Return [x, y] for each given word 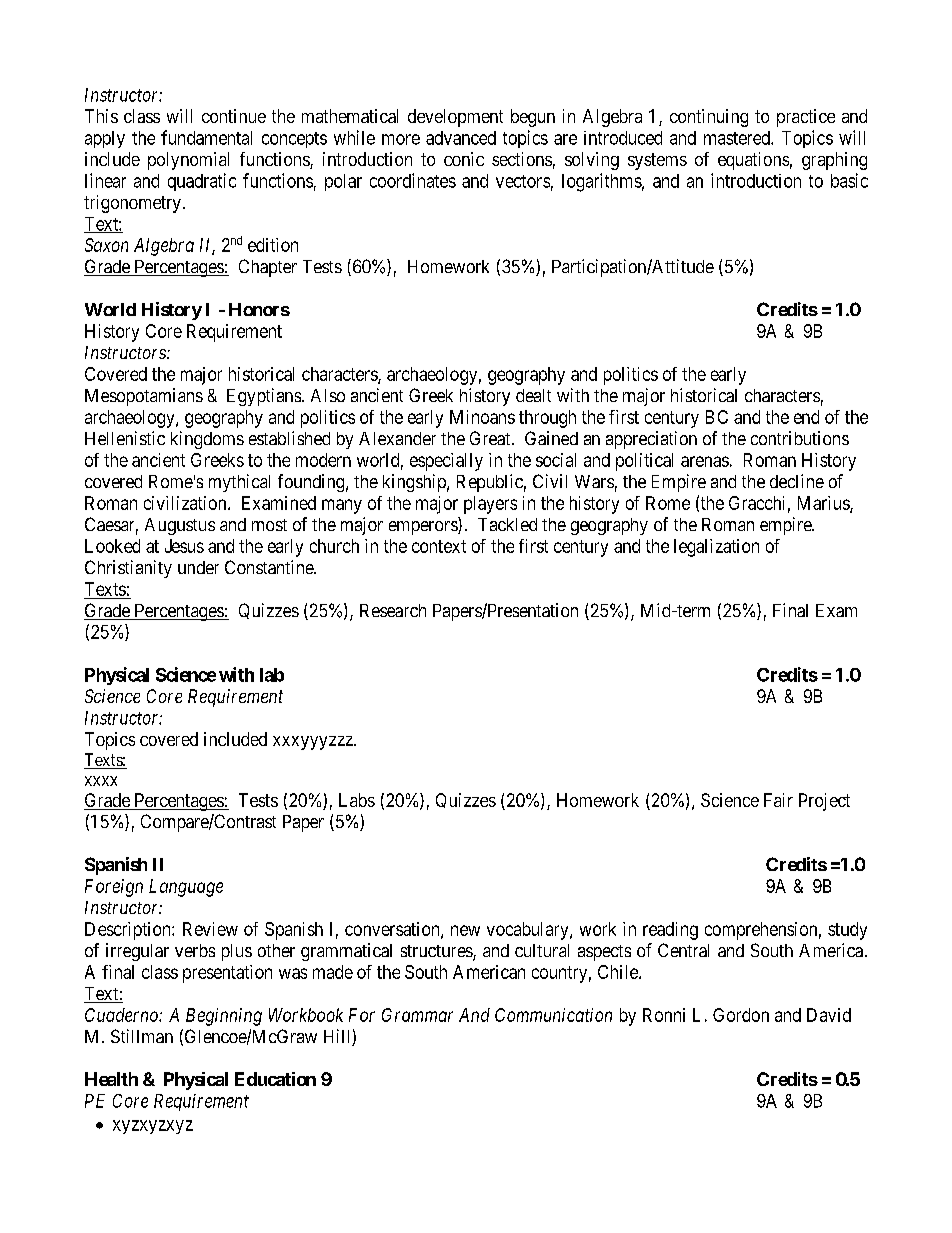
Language [186, 888]
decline [797, 481]
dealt [533, 395]
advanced [461, 138]
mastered [738, 138]
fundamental [206, 137]
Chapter [268, 268]
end [806, 417]
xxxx [101, 781]
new [465, 930]
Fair [778, 800]
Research [393, 610]
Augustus [180, 526]
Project [824, 802]
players [490, 505]
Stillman [142, 1036]
